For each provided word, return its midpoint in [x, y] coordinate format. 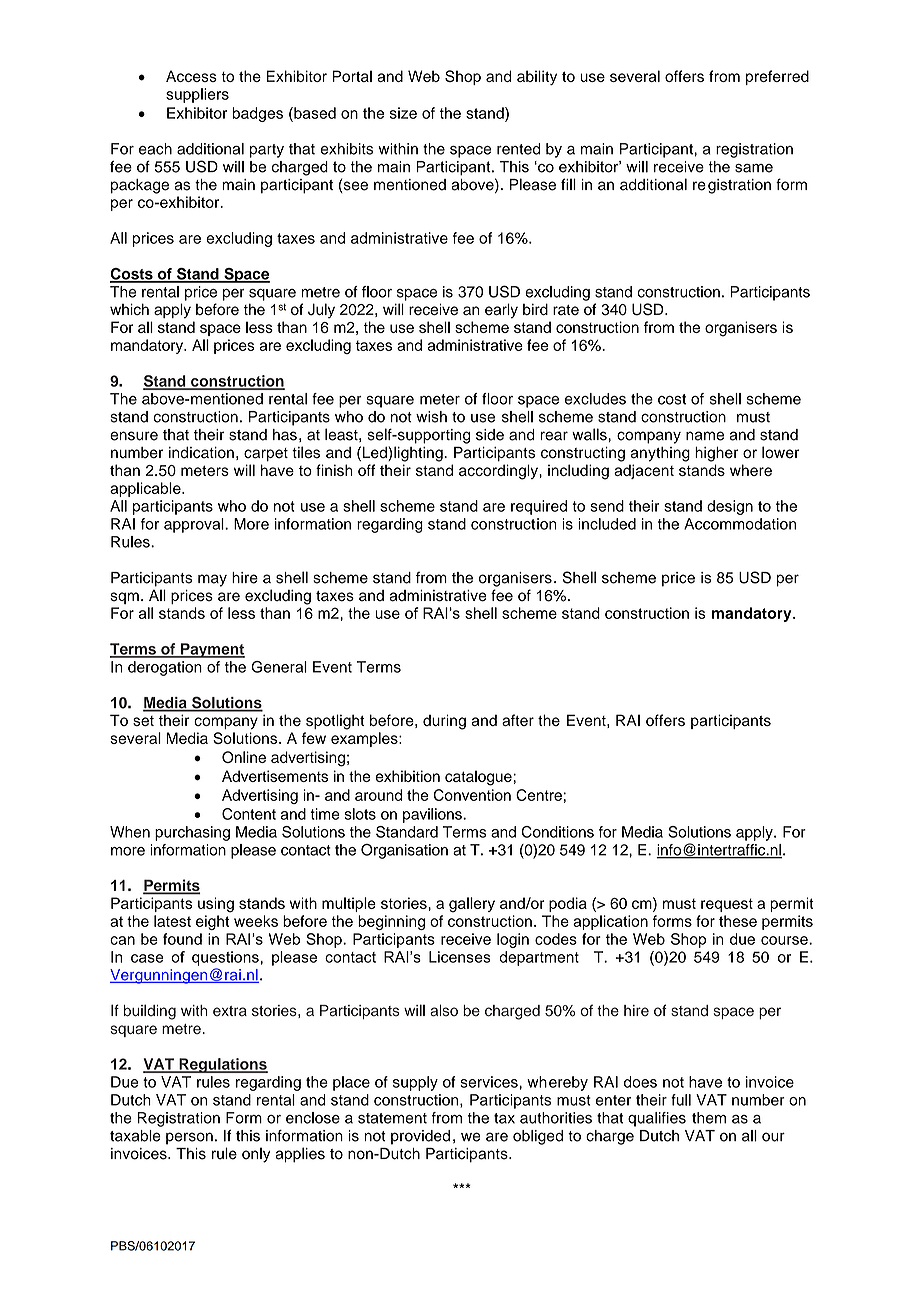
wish [431, 417]
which [129, 309]
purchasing [192, 833]
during [444, 722]
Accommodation [740, 524]
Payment [212, 650]
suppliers [197, 95]
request [727, 905]
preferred [777, 77]
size [403, 113]
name [705, 436]
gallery [472, 905]
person [189, 1138]
